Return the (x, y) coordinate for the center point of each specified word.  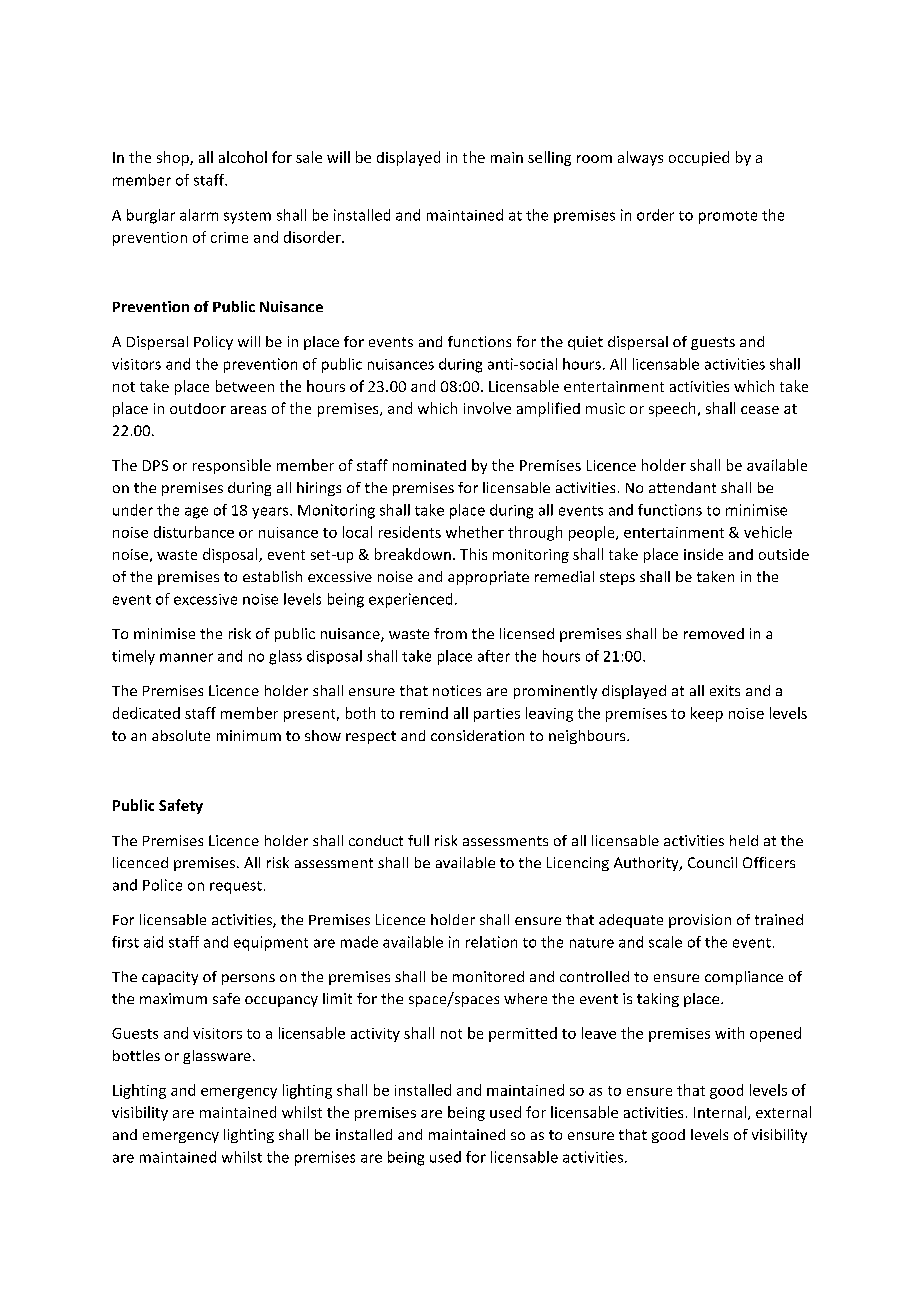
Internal (720, 1112)
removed (714, 633)
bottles (136, 1055)
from (450, 633)
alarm (199, 215)
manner (186, 657)
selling (549, 158)
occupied (699, 158)
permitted (523, 1034)
